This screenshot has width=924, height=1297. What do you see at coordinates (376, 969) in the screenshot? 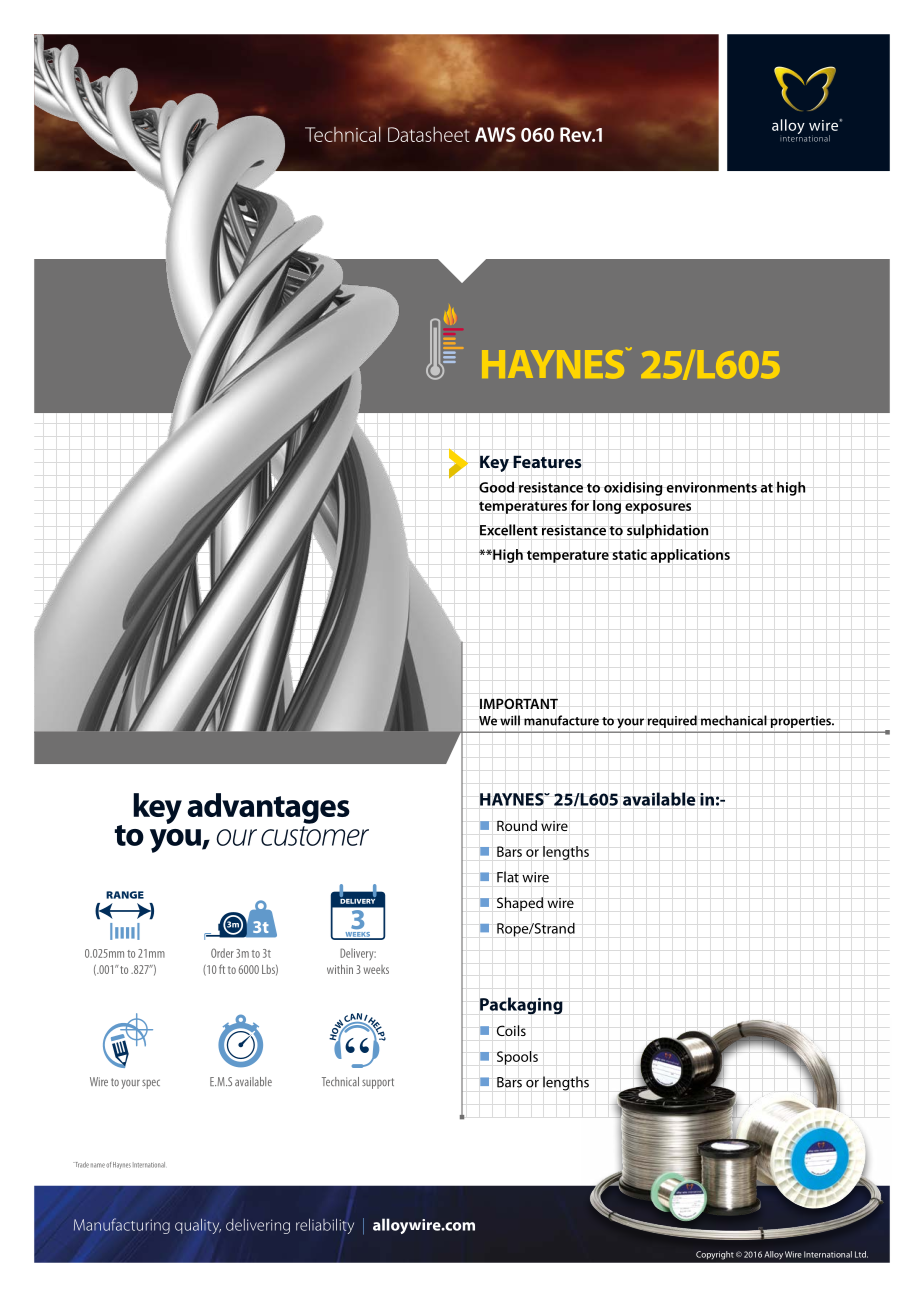
I see `weeks` at bounding box center [376, 969].
